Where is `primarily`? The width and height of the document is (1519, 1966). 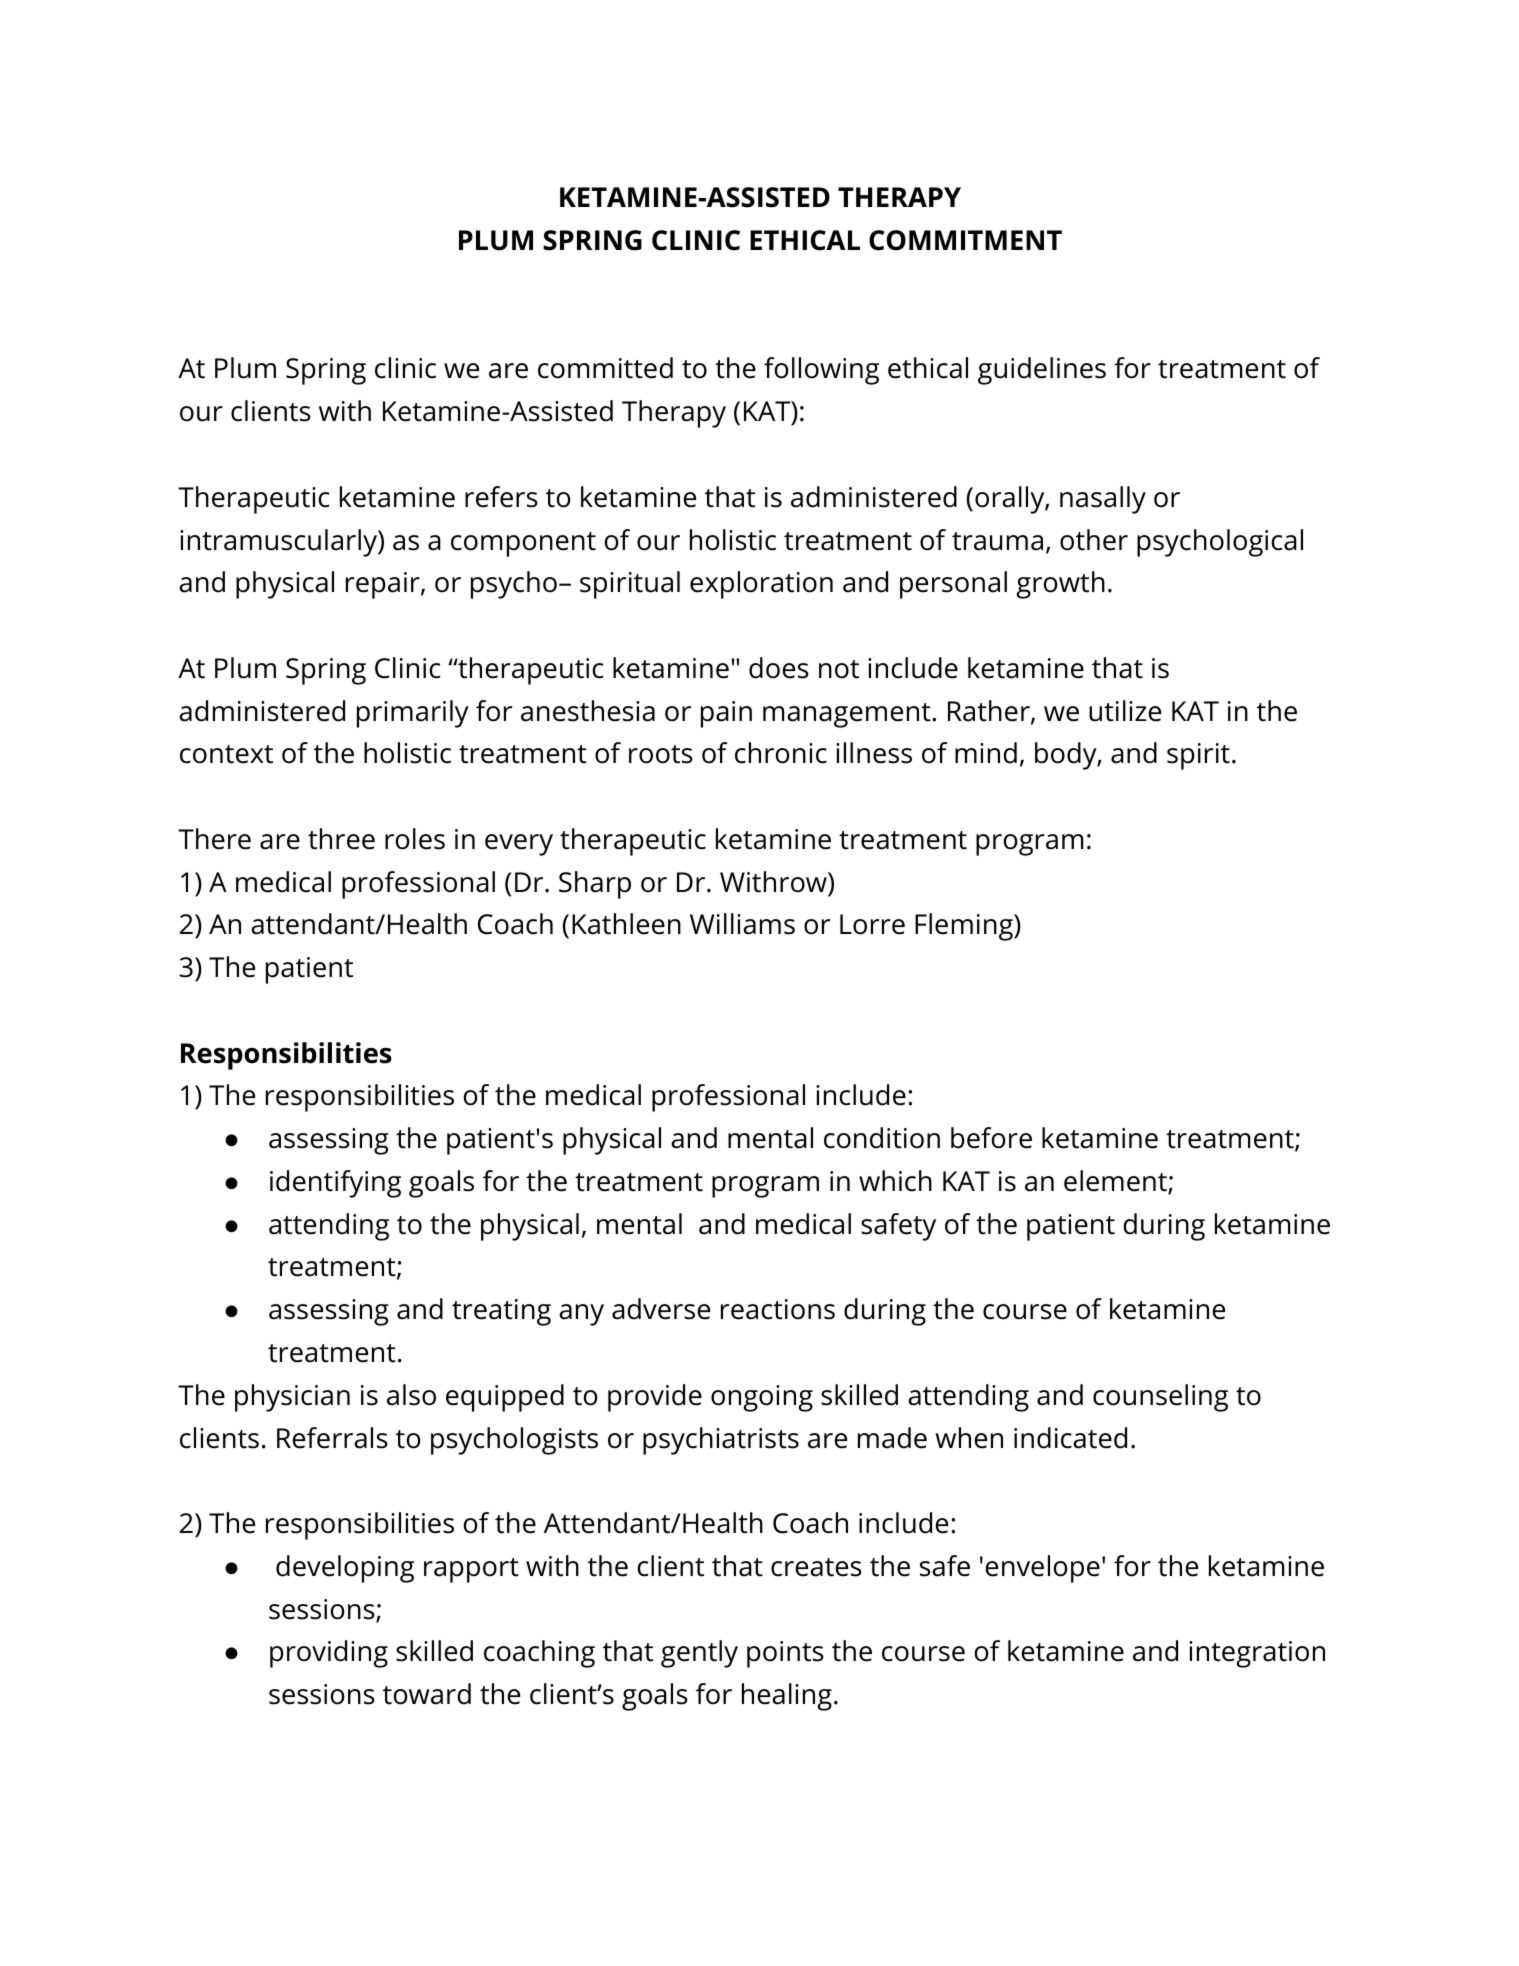 primarily is located at coordinates (413, 714).
